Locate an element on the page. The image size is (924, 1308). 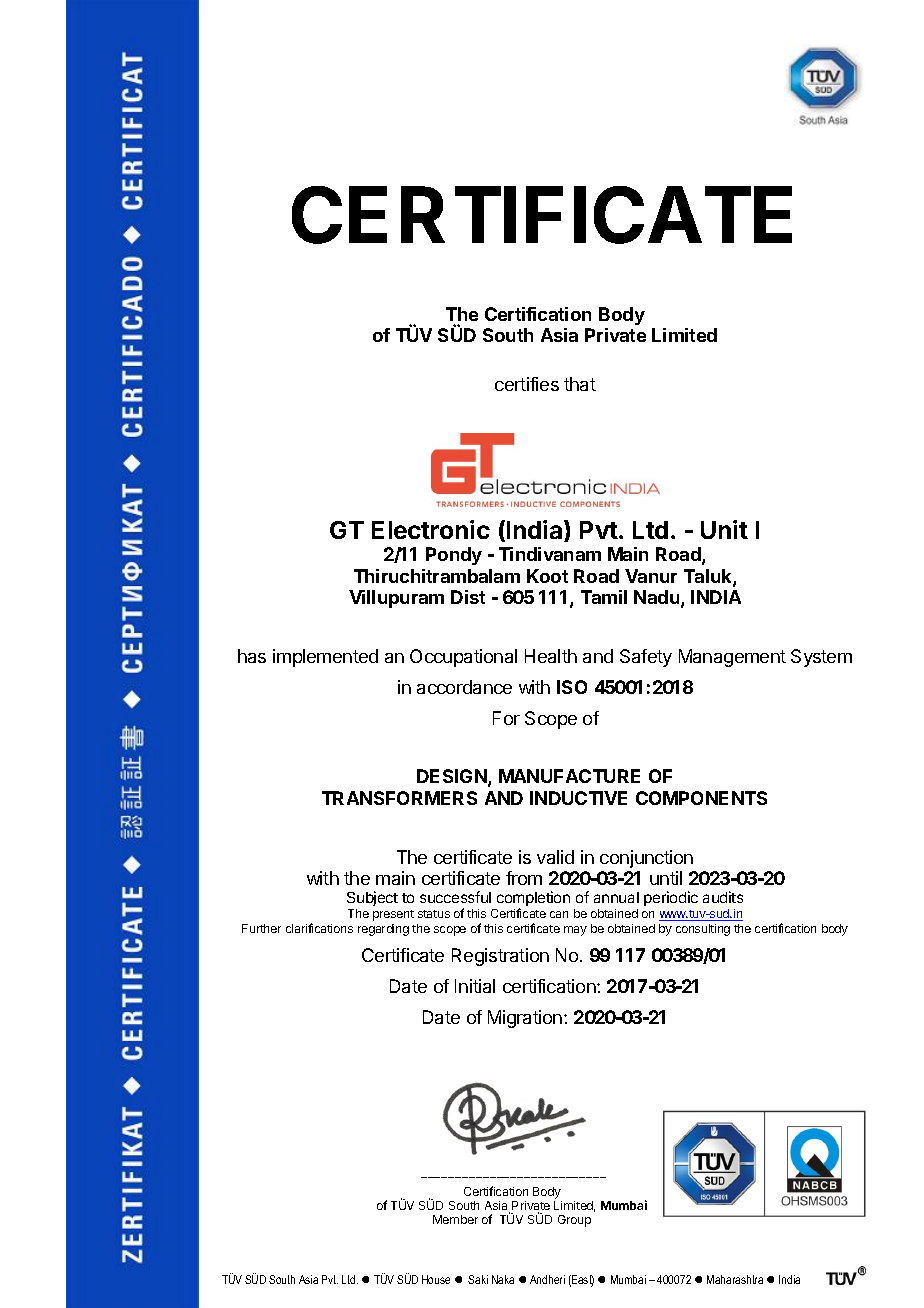
valid is located at coordinates (555, 857).
